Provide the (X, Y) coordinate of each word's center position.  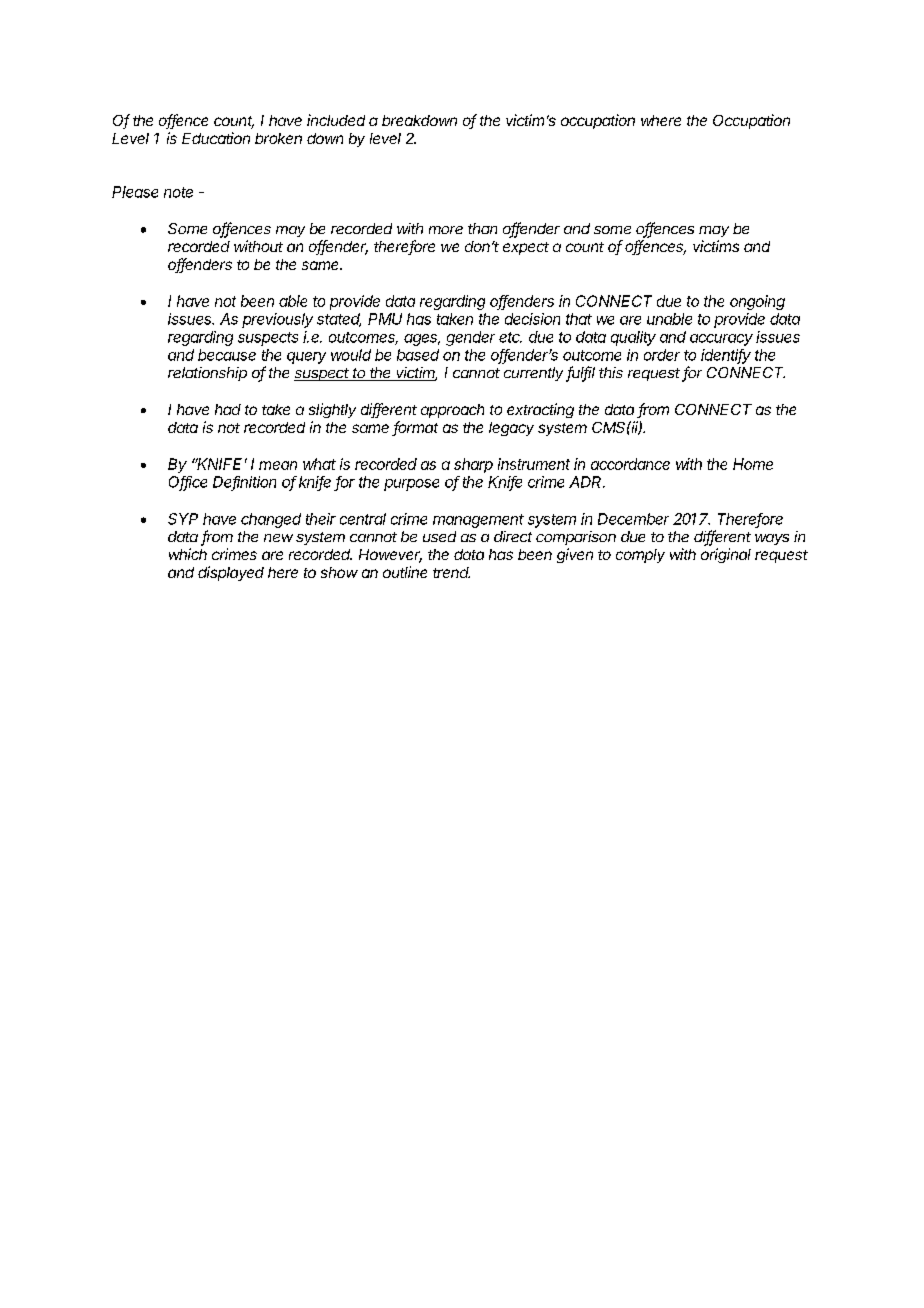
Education (216, 138)
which (188, 554)
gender (470, 338)
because (227, 355)
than (482, 228)
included (336, 120)
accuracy (721, 340)
